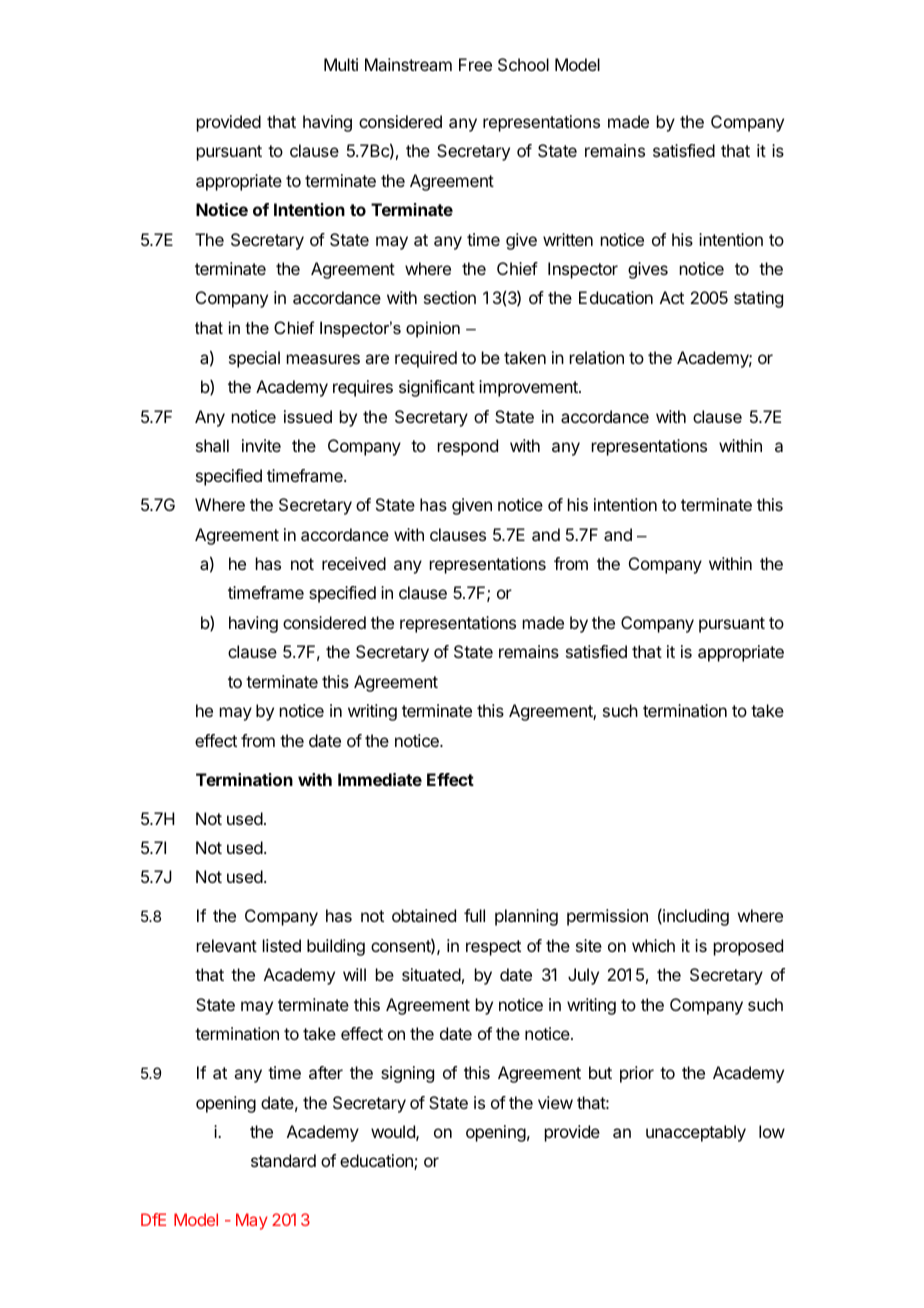 This document has height=1308, width=924. I want to click on standard, so click(283, 1160).
